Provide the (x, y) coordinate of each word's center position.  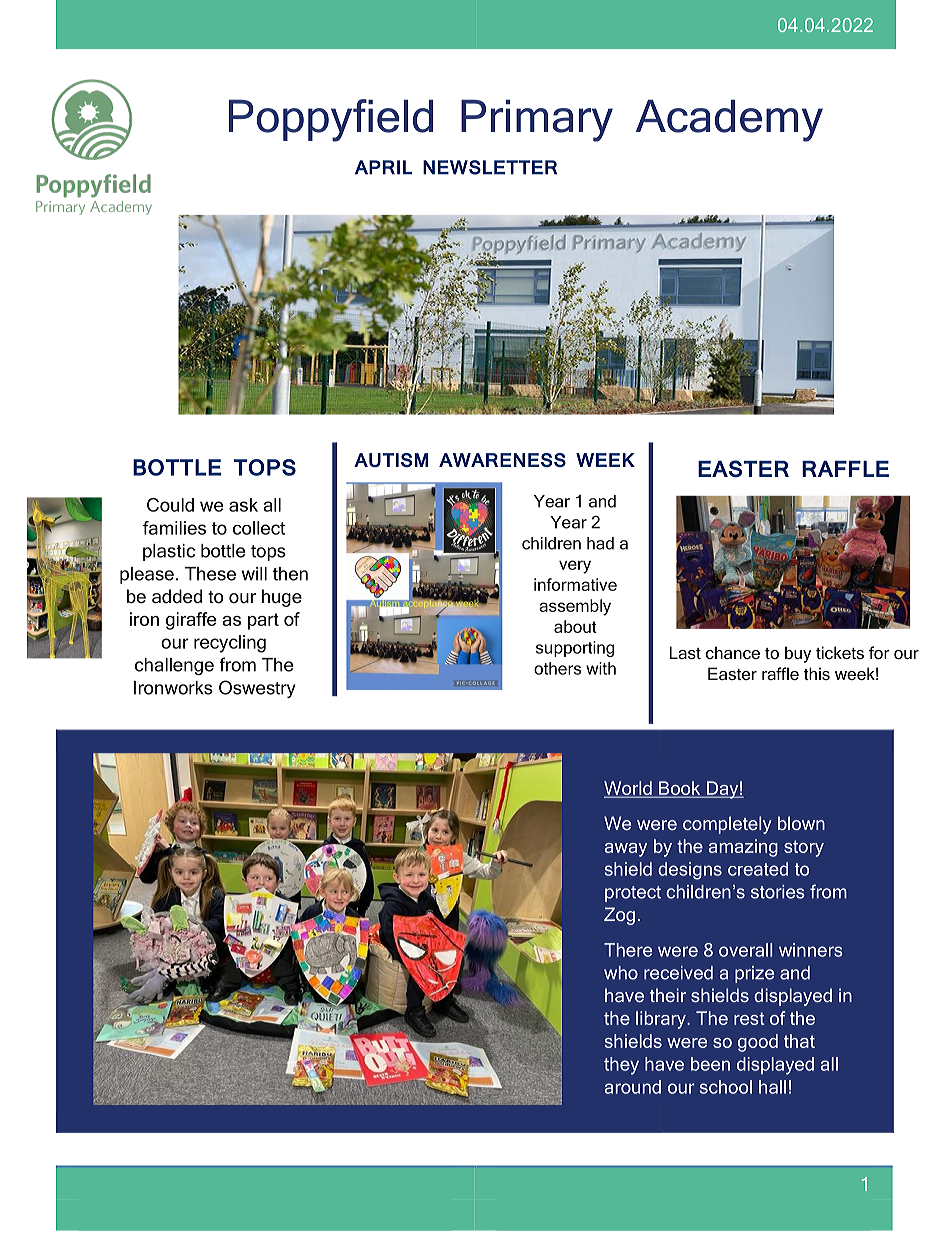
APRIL (383, 167)
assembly (575, 607)
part (263, 621)
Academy (729, 120)
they (621, 1066)
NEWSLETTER (490, 167)
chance (733, 652)
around (633, 1087)
